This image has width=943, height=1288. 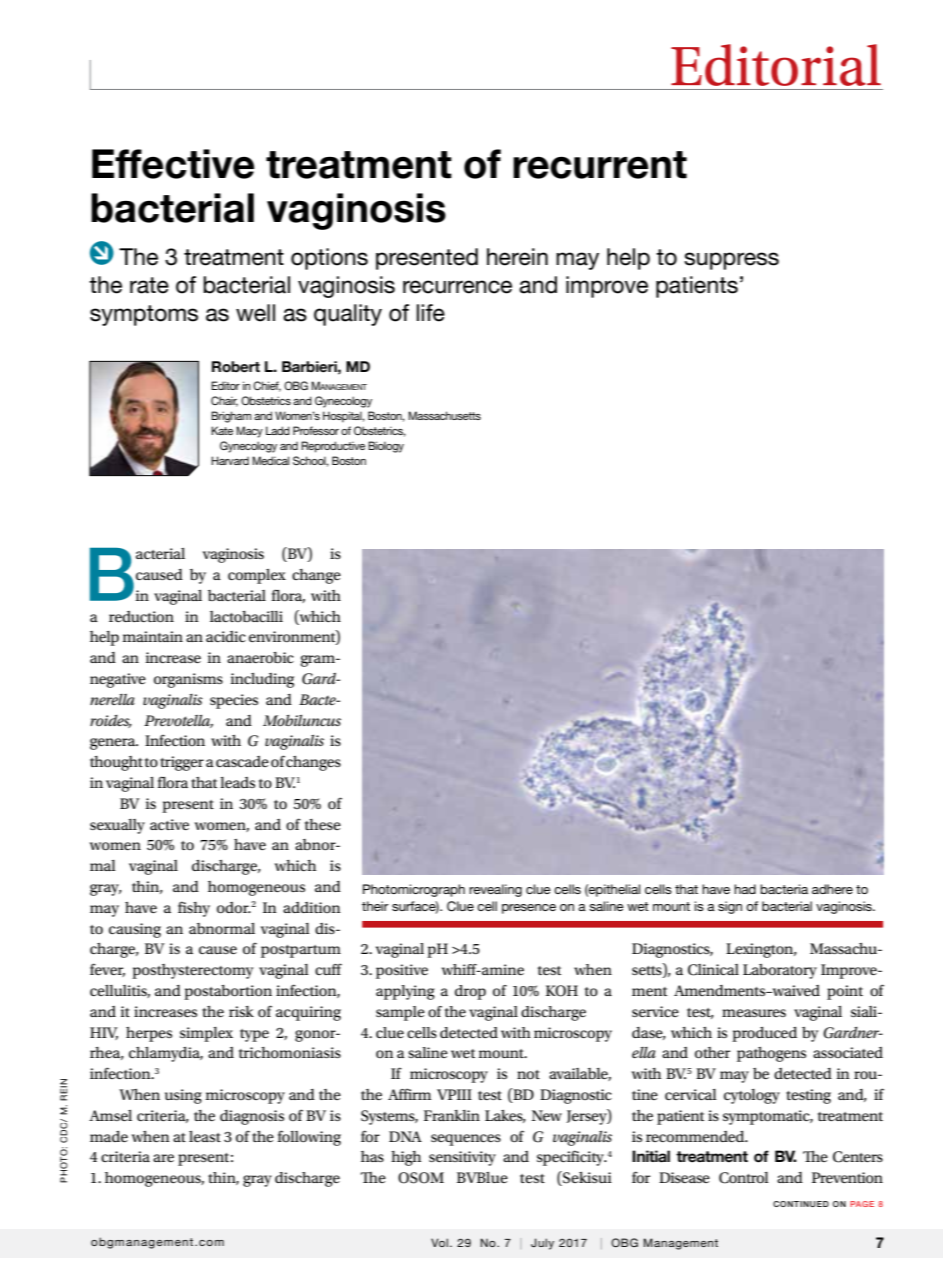 What do you see at coordinates (173, 164) in the image?
I see `Effective` at bounding box center [173, 164].
